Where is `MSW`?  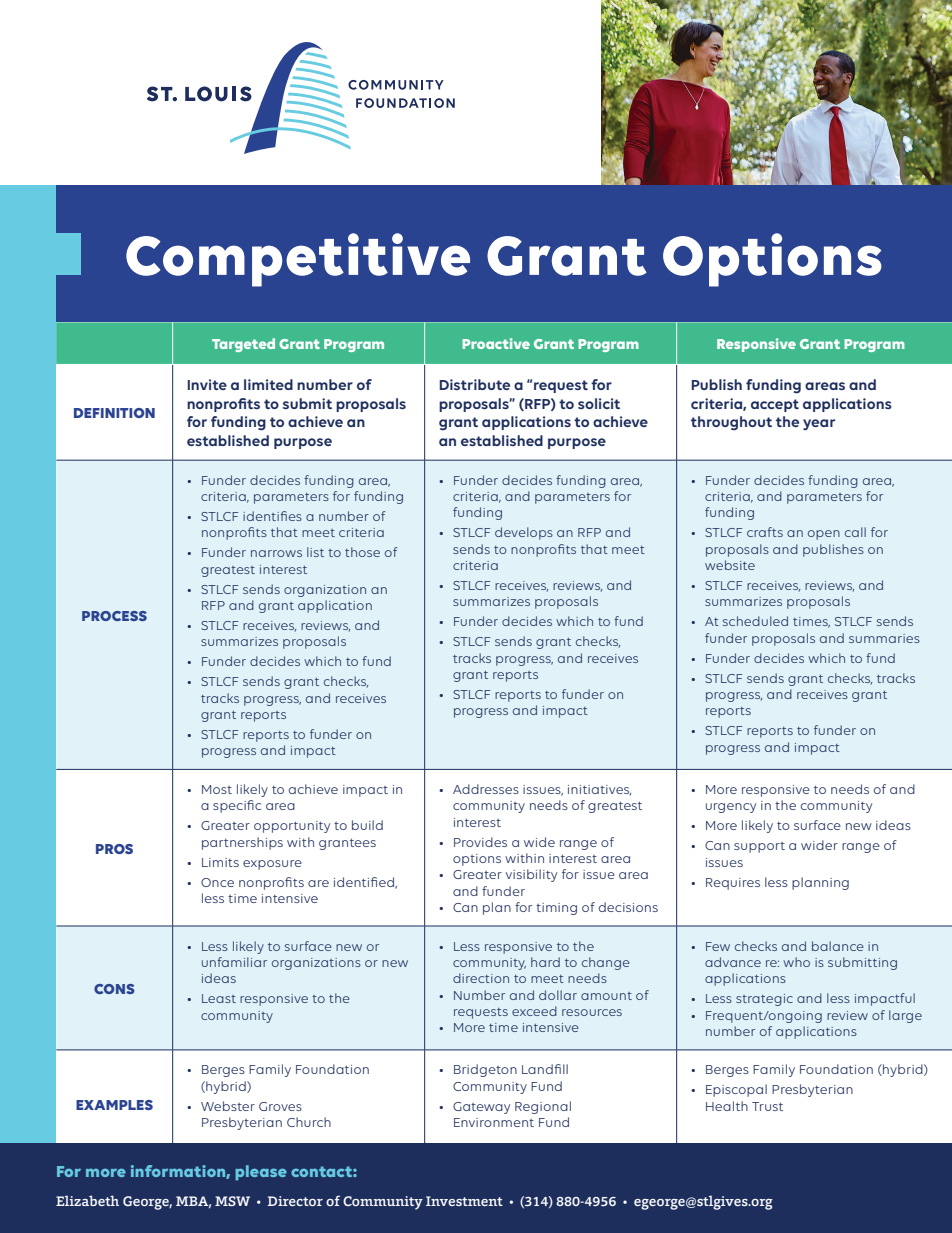 MSW is located at coordinates (232, 1201).
